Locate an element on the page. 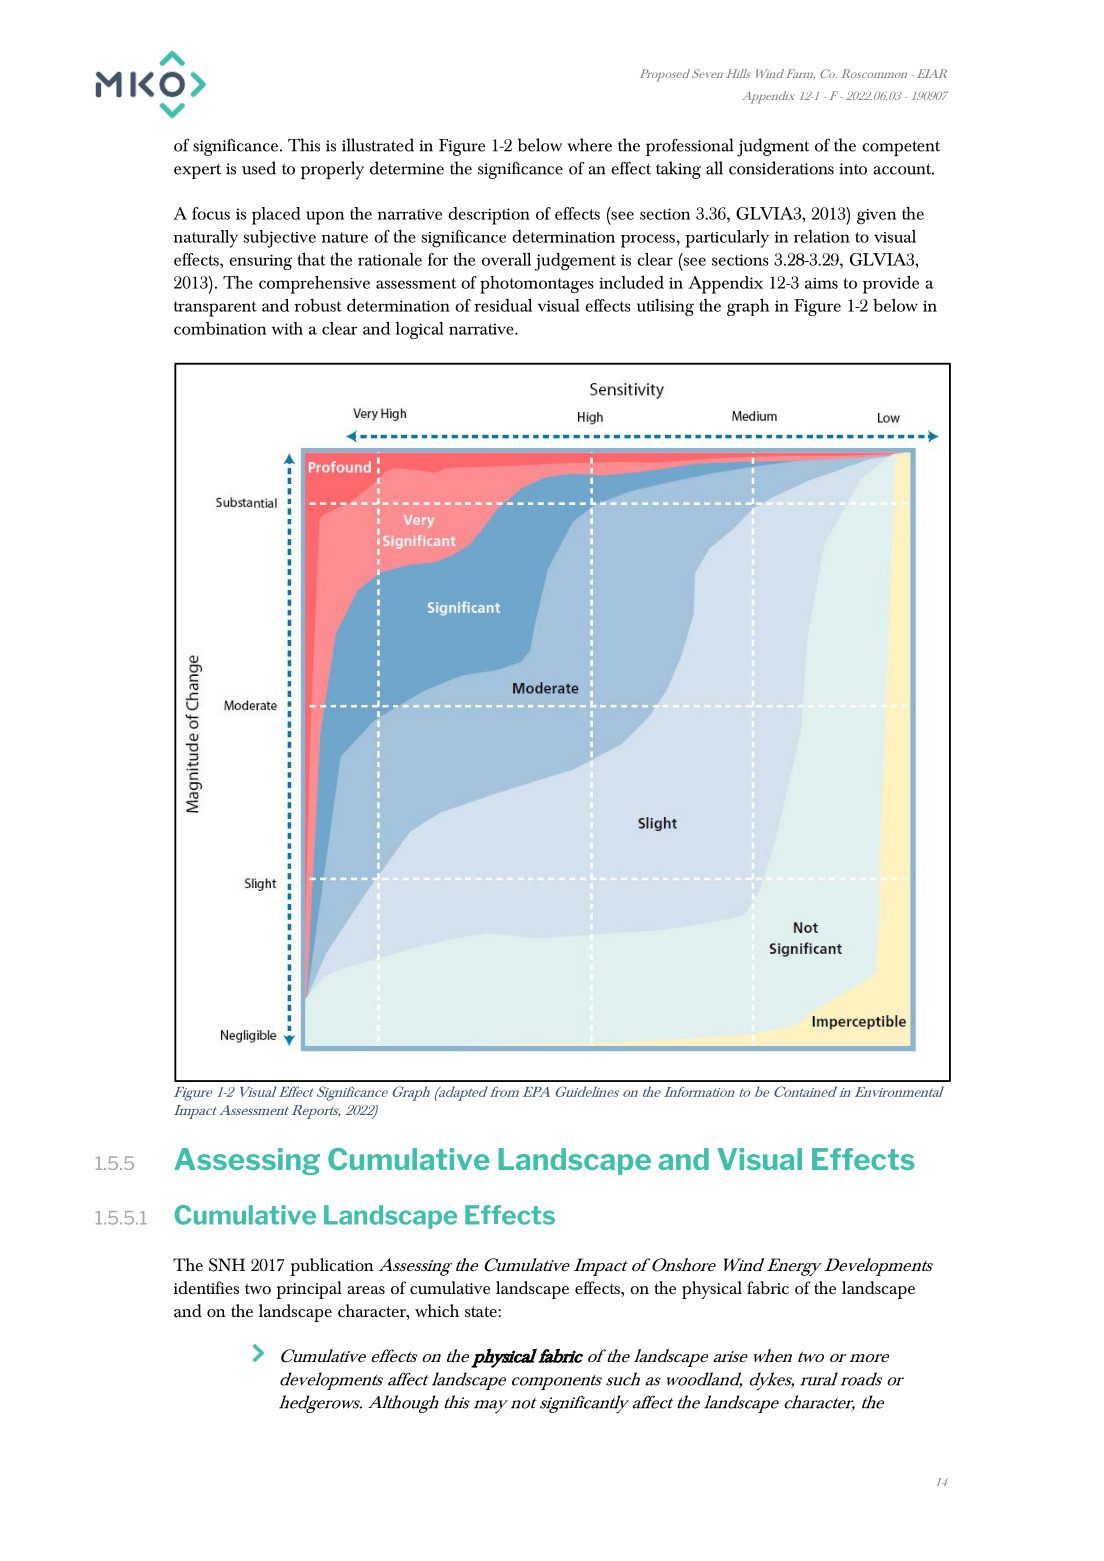 This document has width=1104, height=1561. which is located at coordinates (437, 1310).
